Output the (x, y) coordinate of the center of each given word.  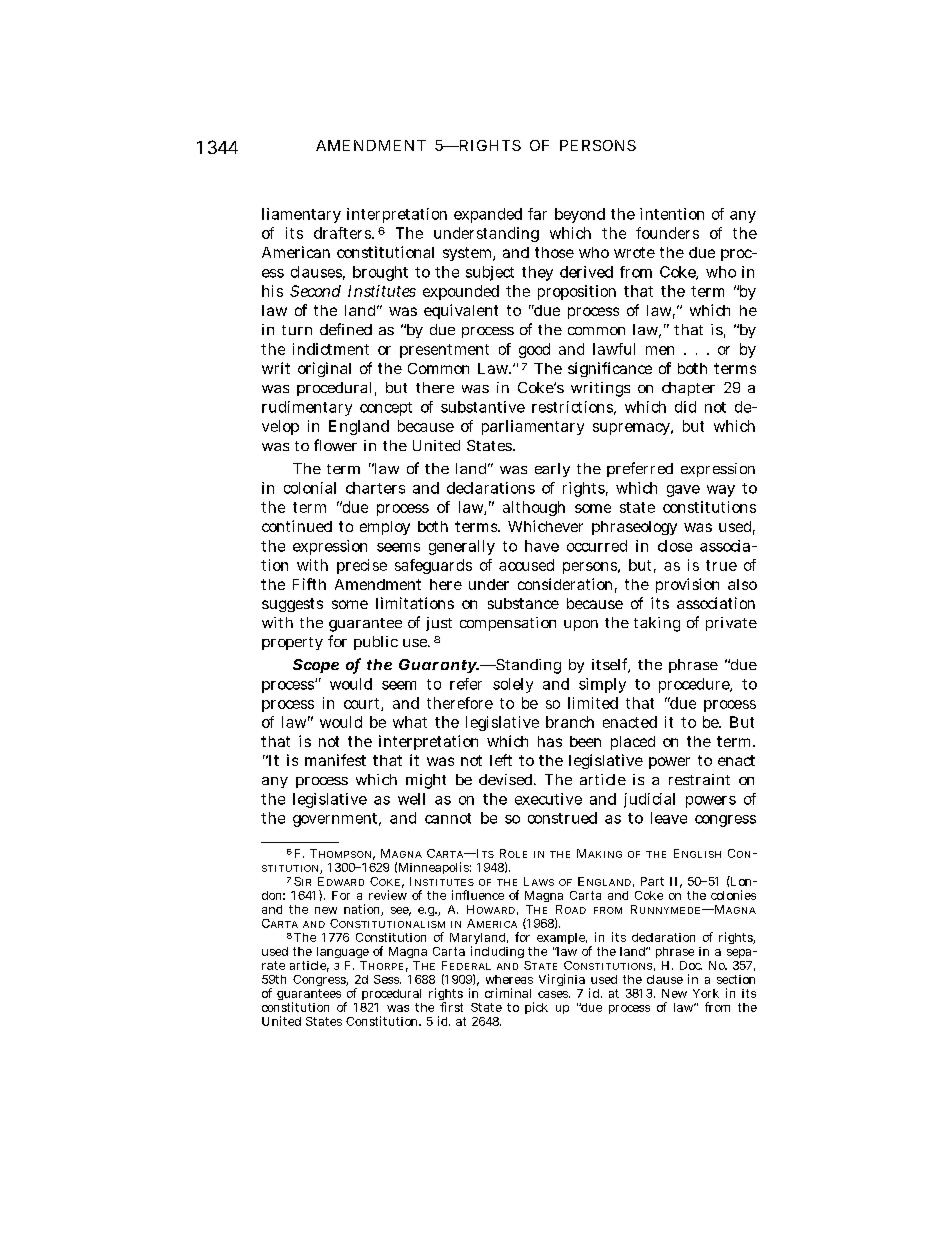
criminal (508, 993)
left (501, 760)
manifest (335, 760)
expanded (488, 215)
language (343, 952)
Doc (691, 965)
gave (683, 491)
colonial (310, 488)
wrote (634, 252)
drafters (343, 233)
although (534, 508)
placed (633, 743)
